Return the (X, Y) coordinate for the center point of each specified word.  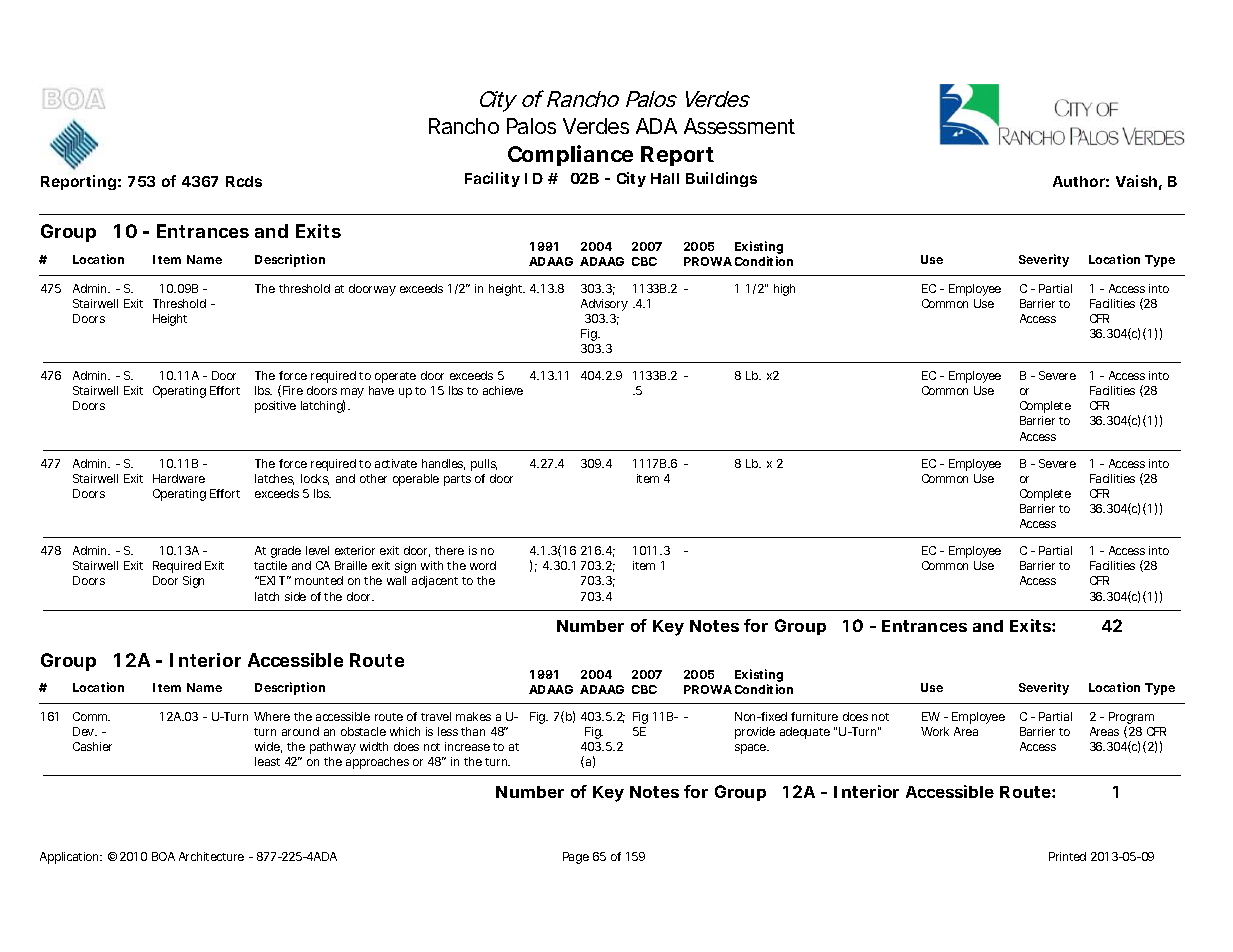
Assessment (739, 126)
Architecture (211, 856)
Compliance (570, 155)
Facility (492, 179)
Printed (1067, 856)
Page (576, 858)
